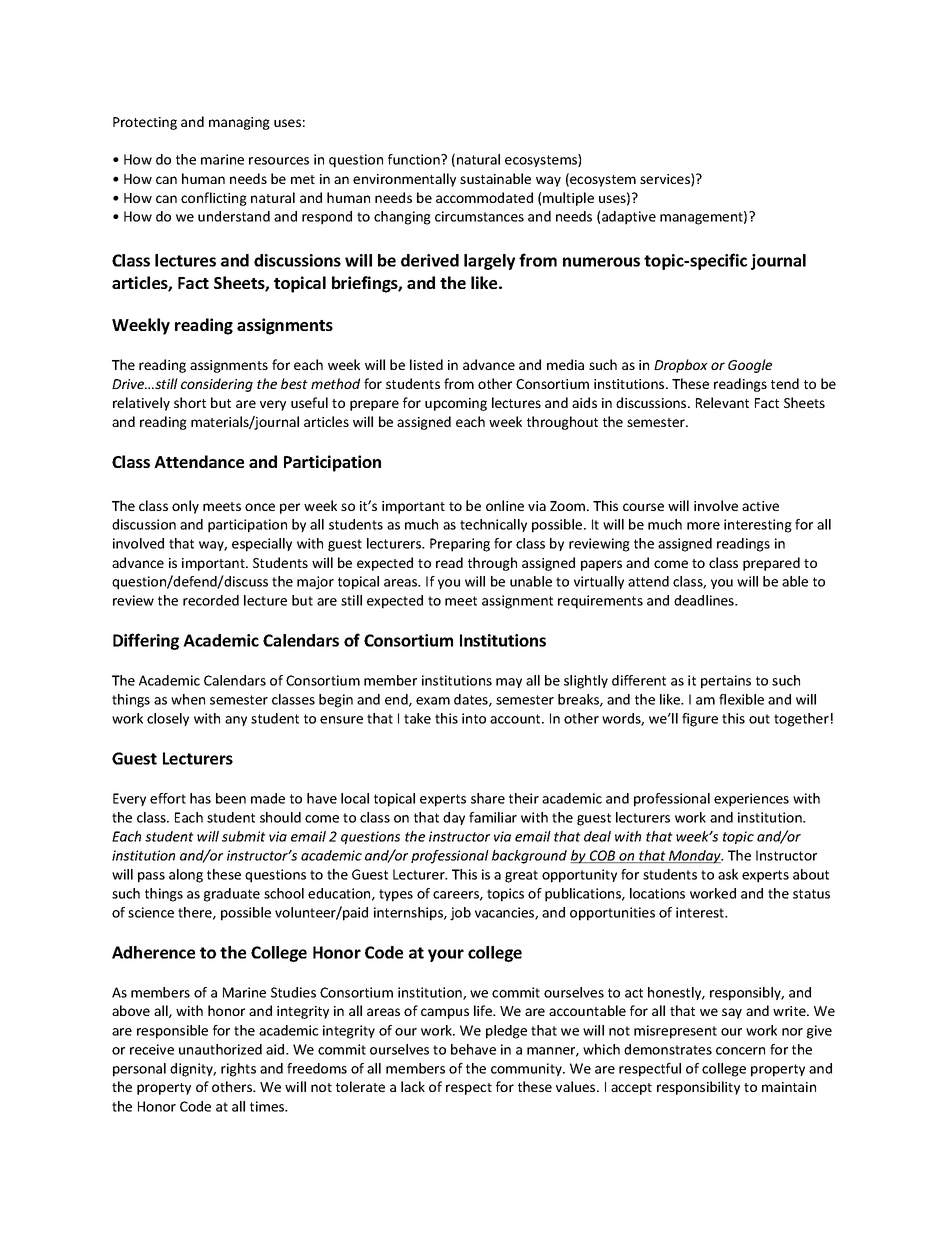 This document has height=1233, width=952. What do you see at coordinates (698, 1088) in the document?
I see `responsibility` at bounding box center [698, 1088].
